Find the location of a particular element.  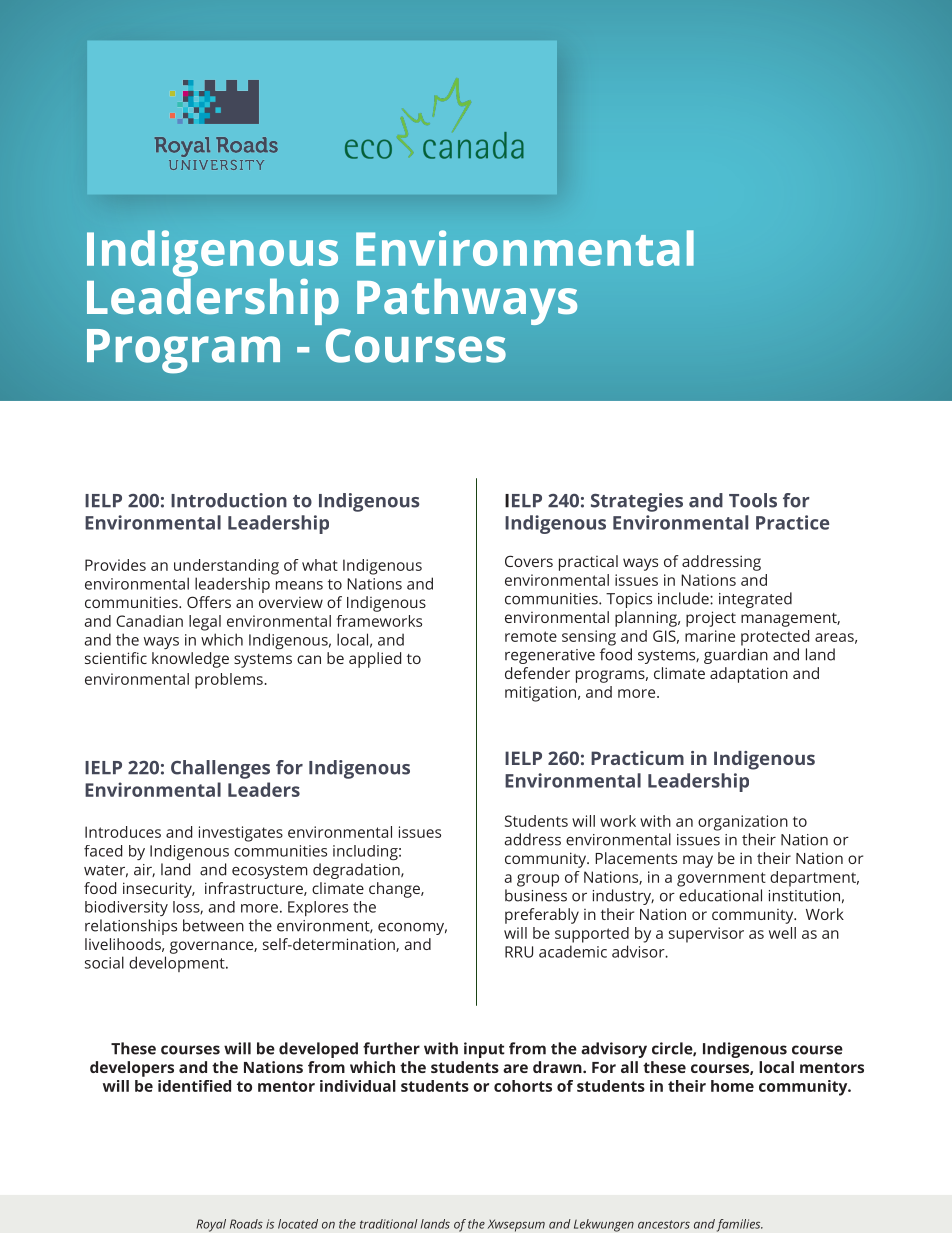

Covers is located at coordinates (529, 561).
